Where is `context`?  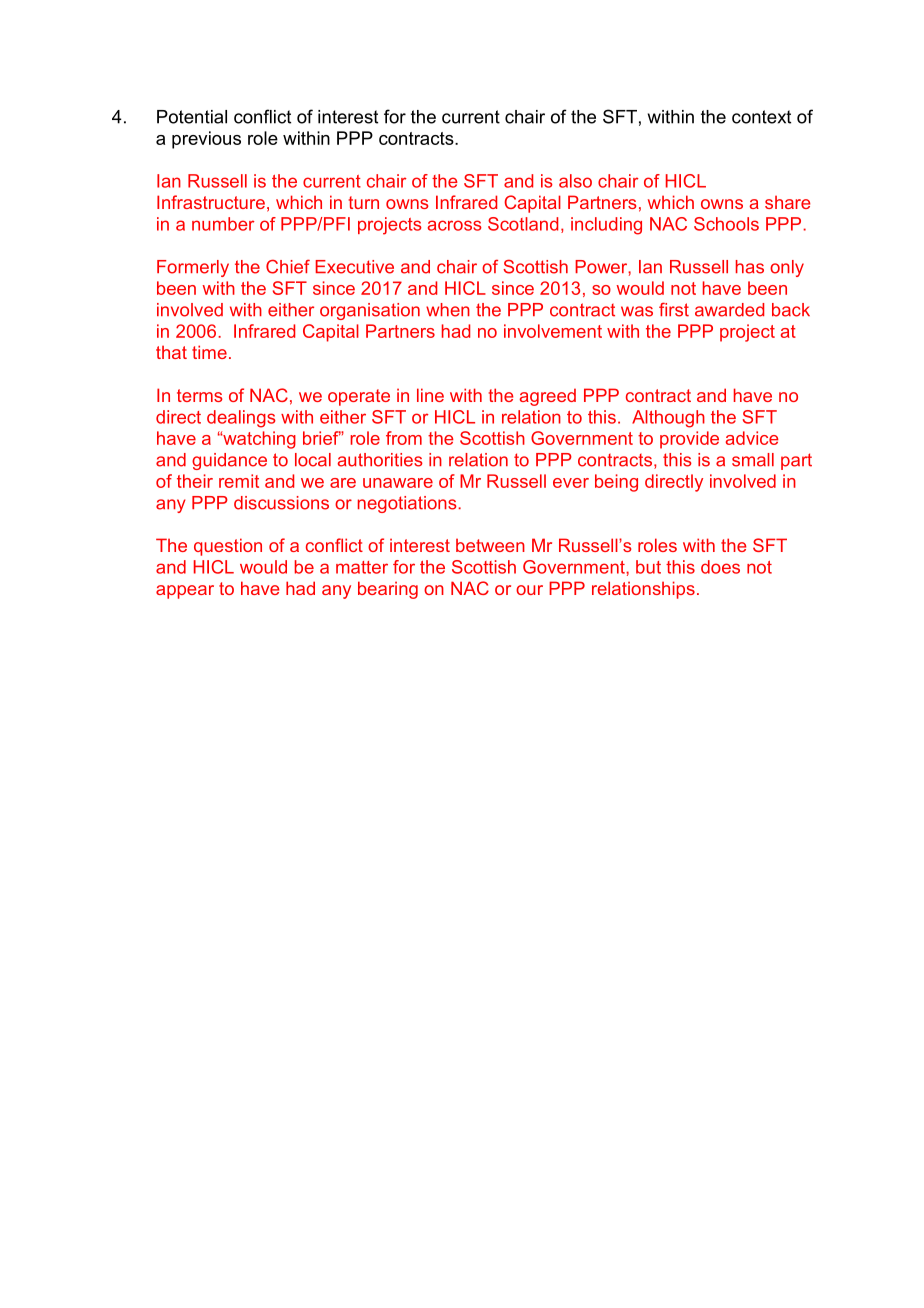
context is located at coordinates (761, 117).
